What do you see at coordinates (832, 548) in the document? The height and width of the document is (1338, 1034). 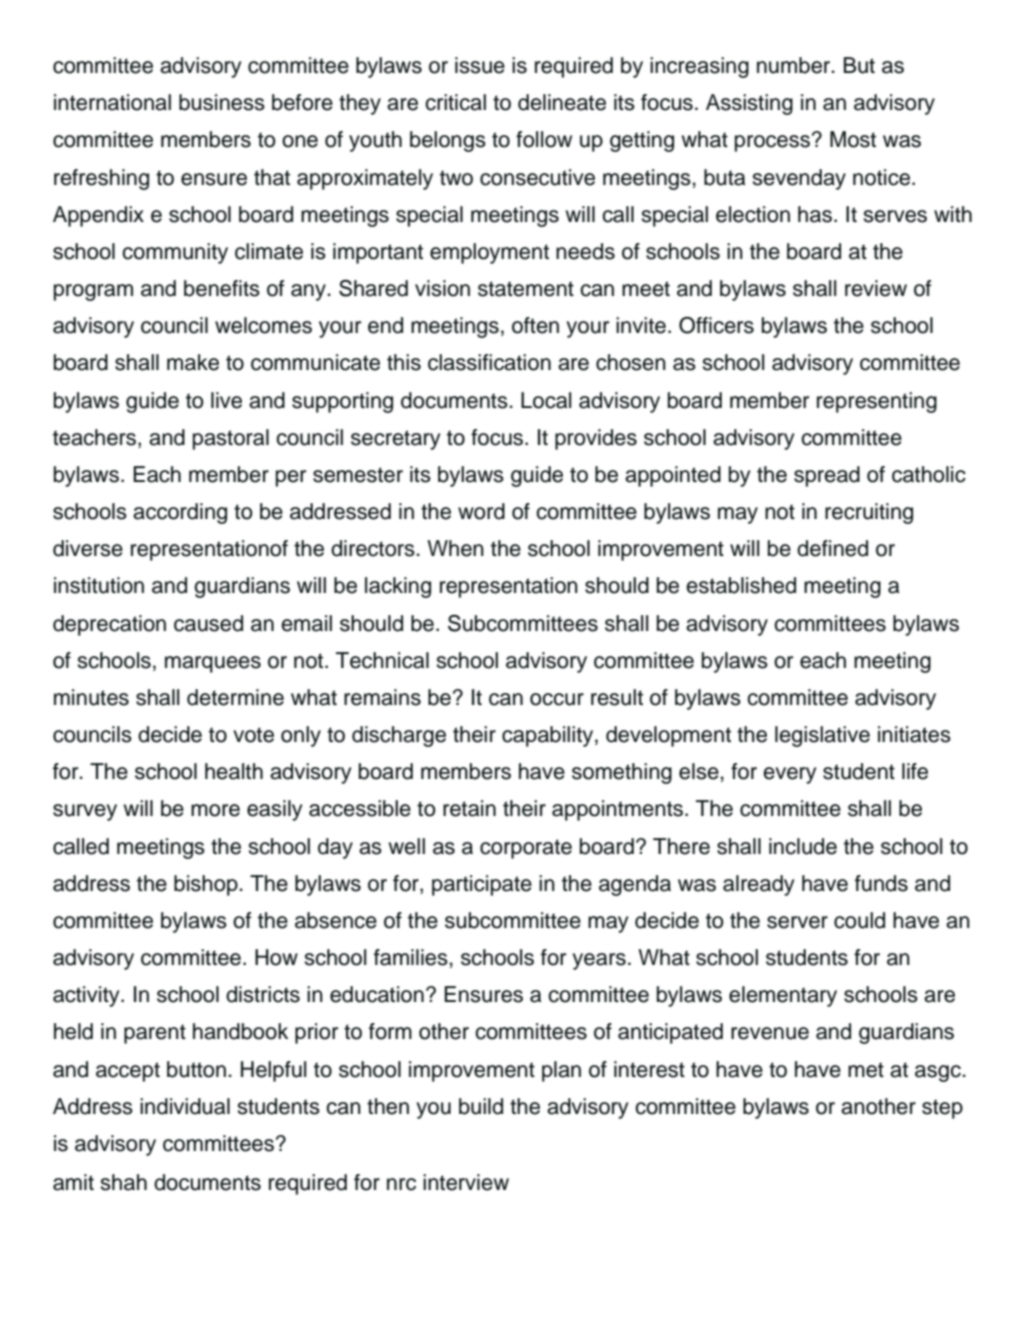 I see `defined` at bounding box center [832, 548].
